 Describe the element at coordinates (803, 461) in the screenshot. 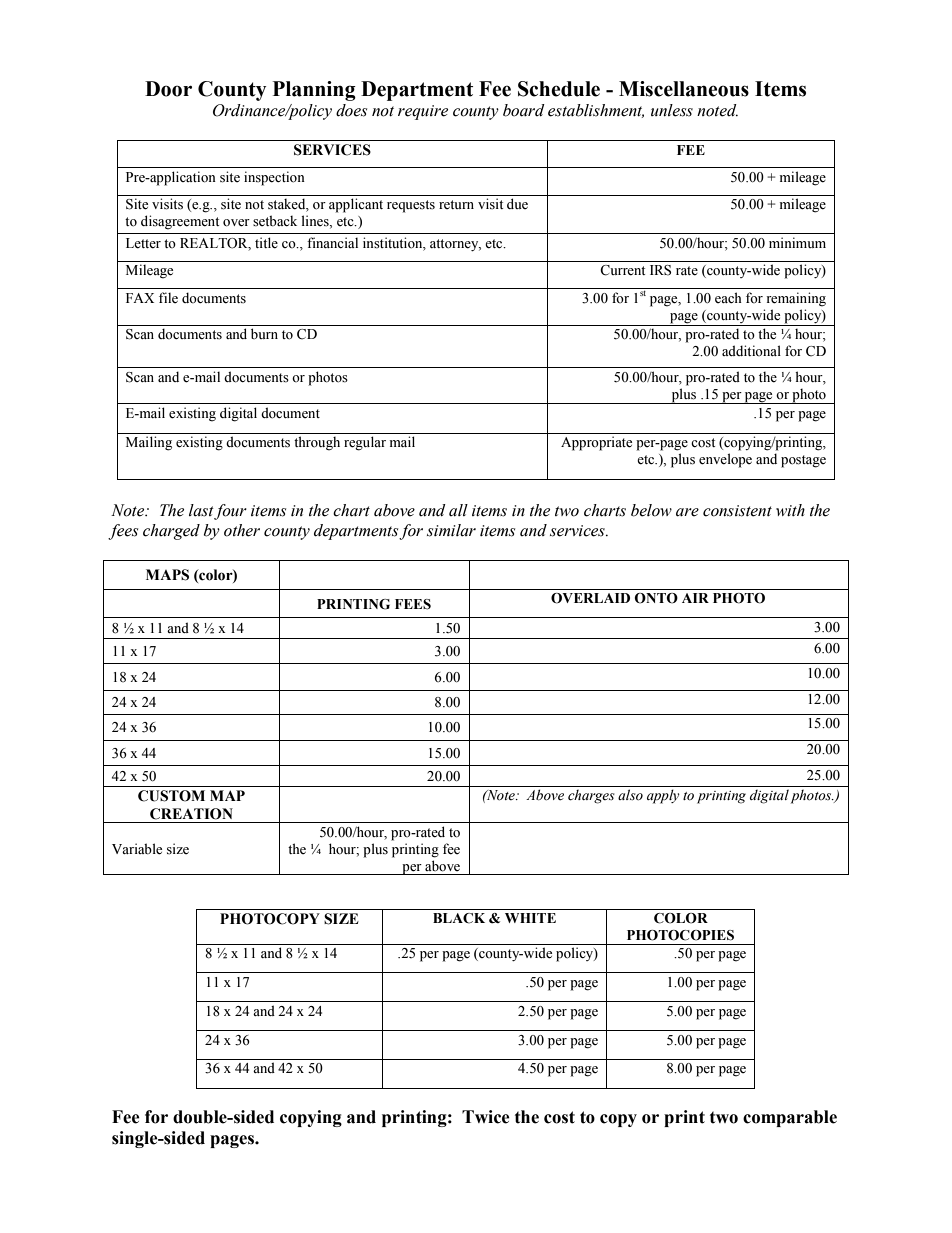

I see `postage` at that location.
